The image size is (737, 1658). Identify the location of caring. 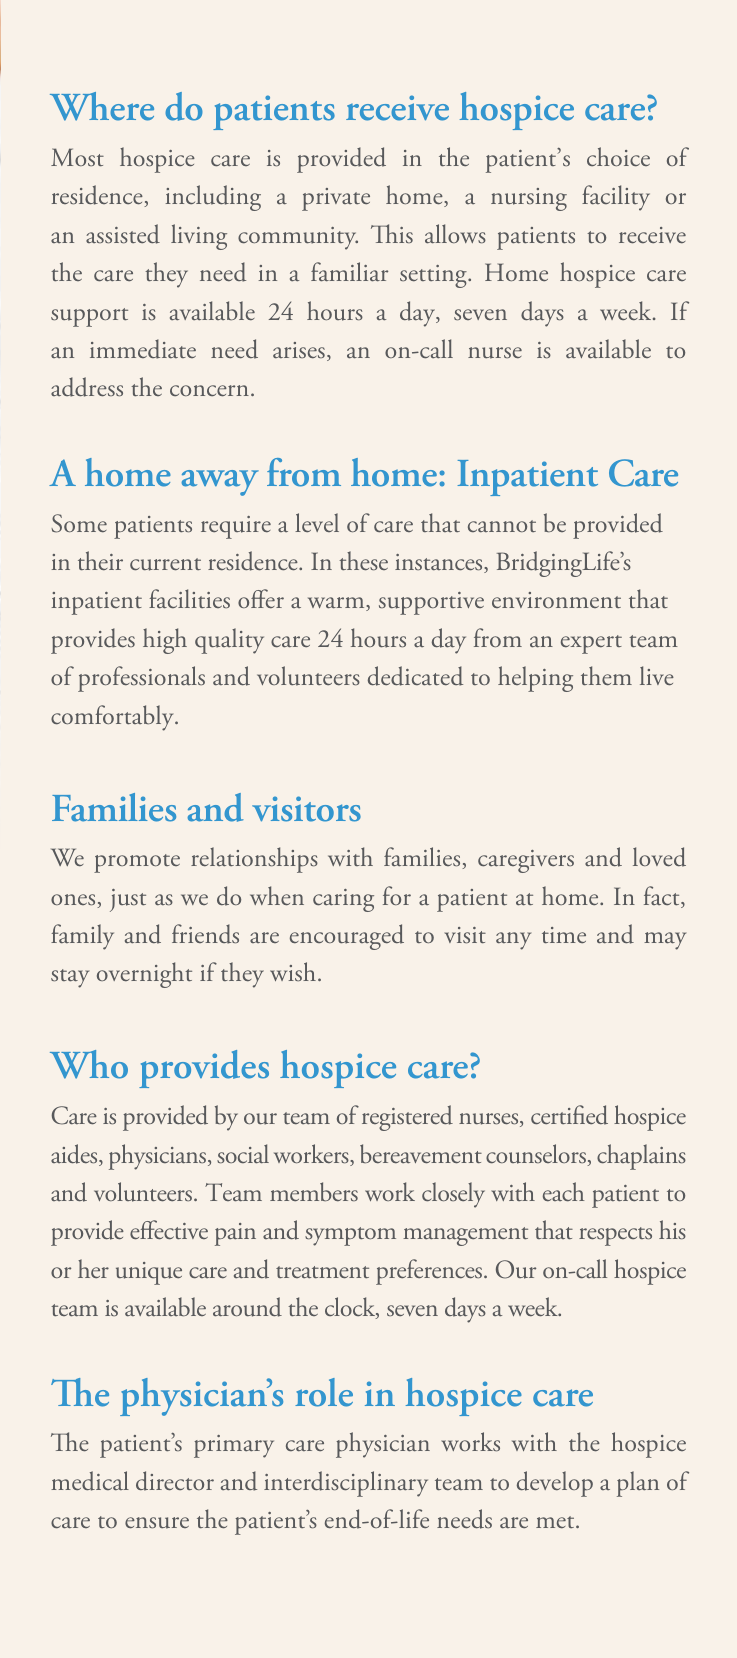
(343, 900).
